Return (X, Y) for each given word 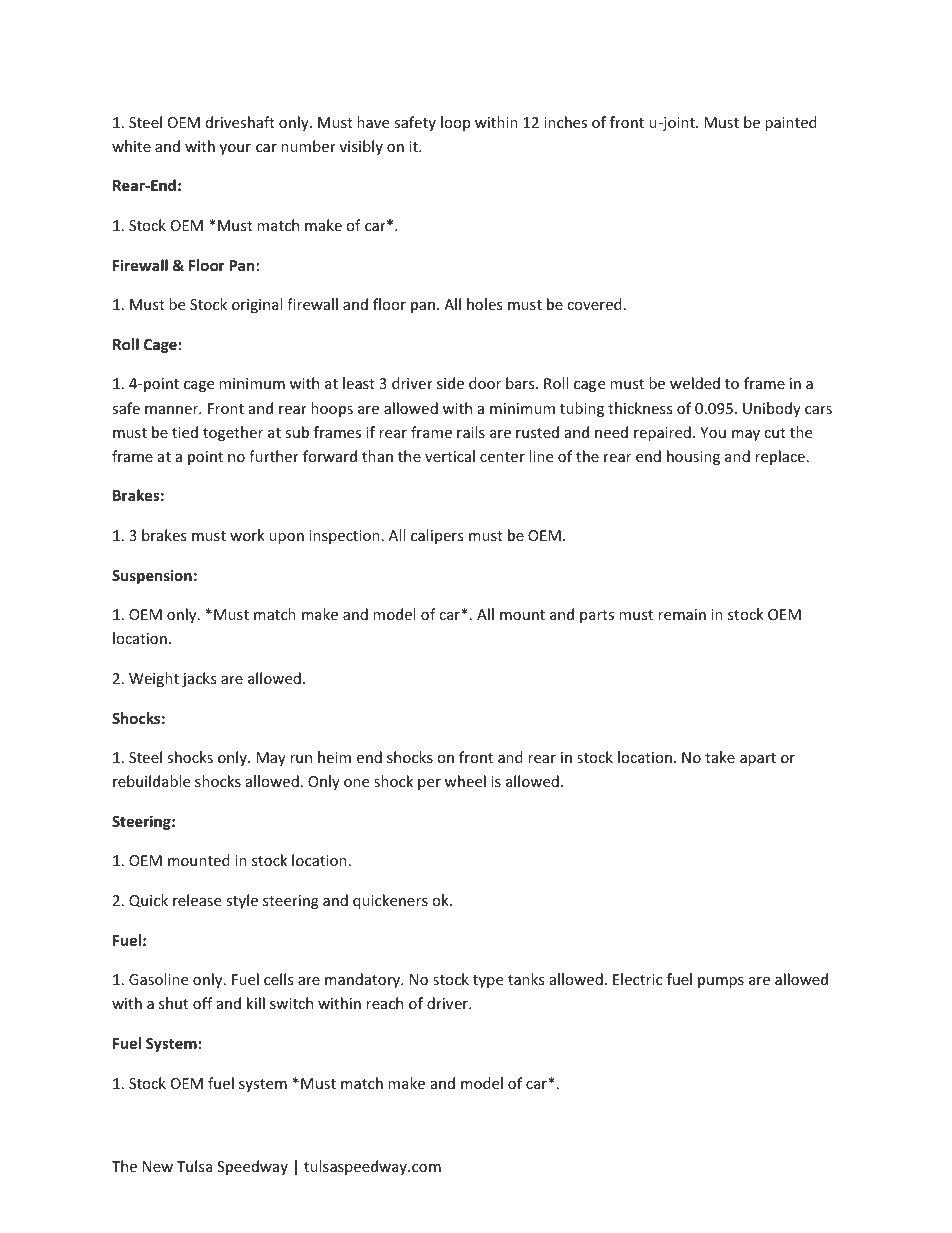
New (158, 1166)
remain (682, 614)
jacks (199, 679)
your (235, 149)
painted (791, 123)
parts (597, 616)
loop (455, 123)
